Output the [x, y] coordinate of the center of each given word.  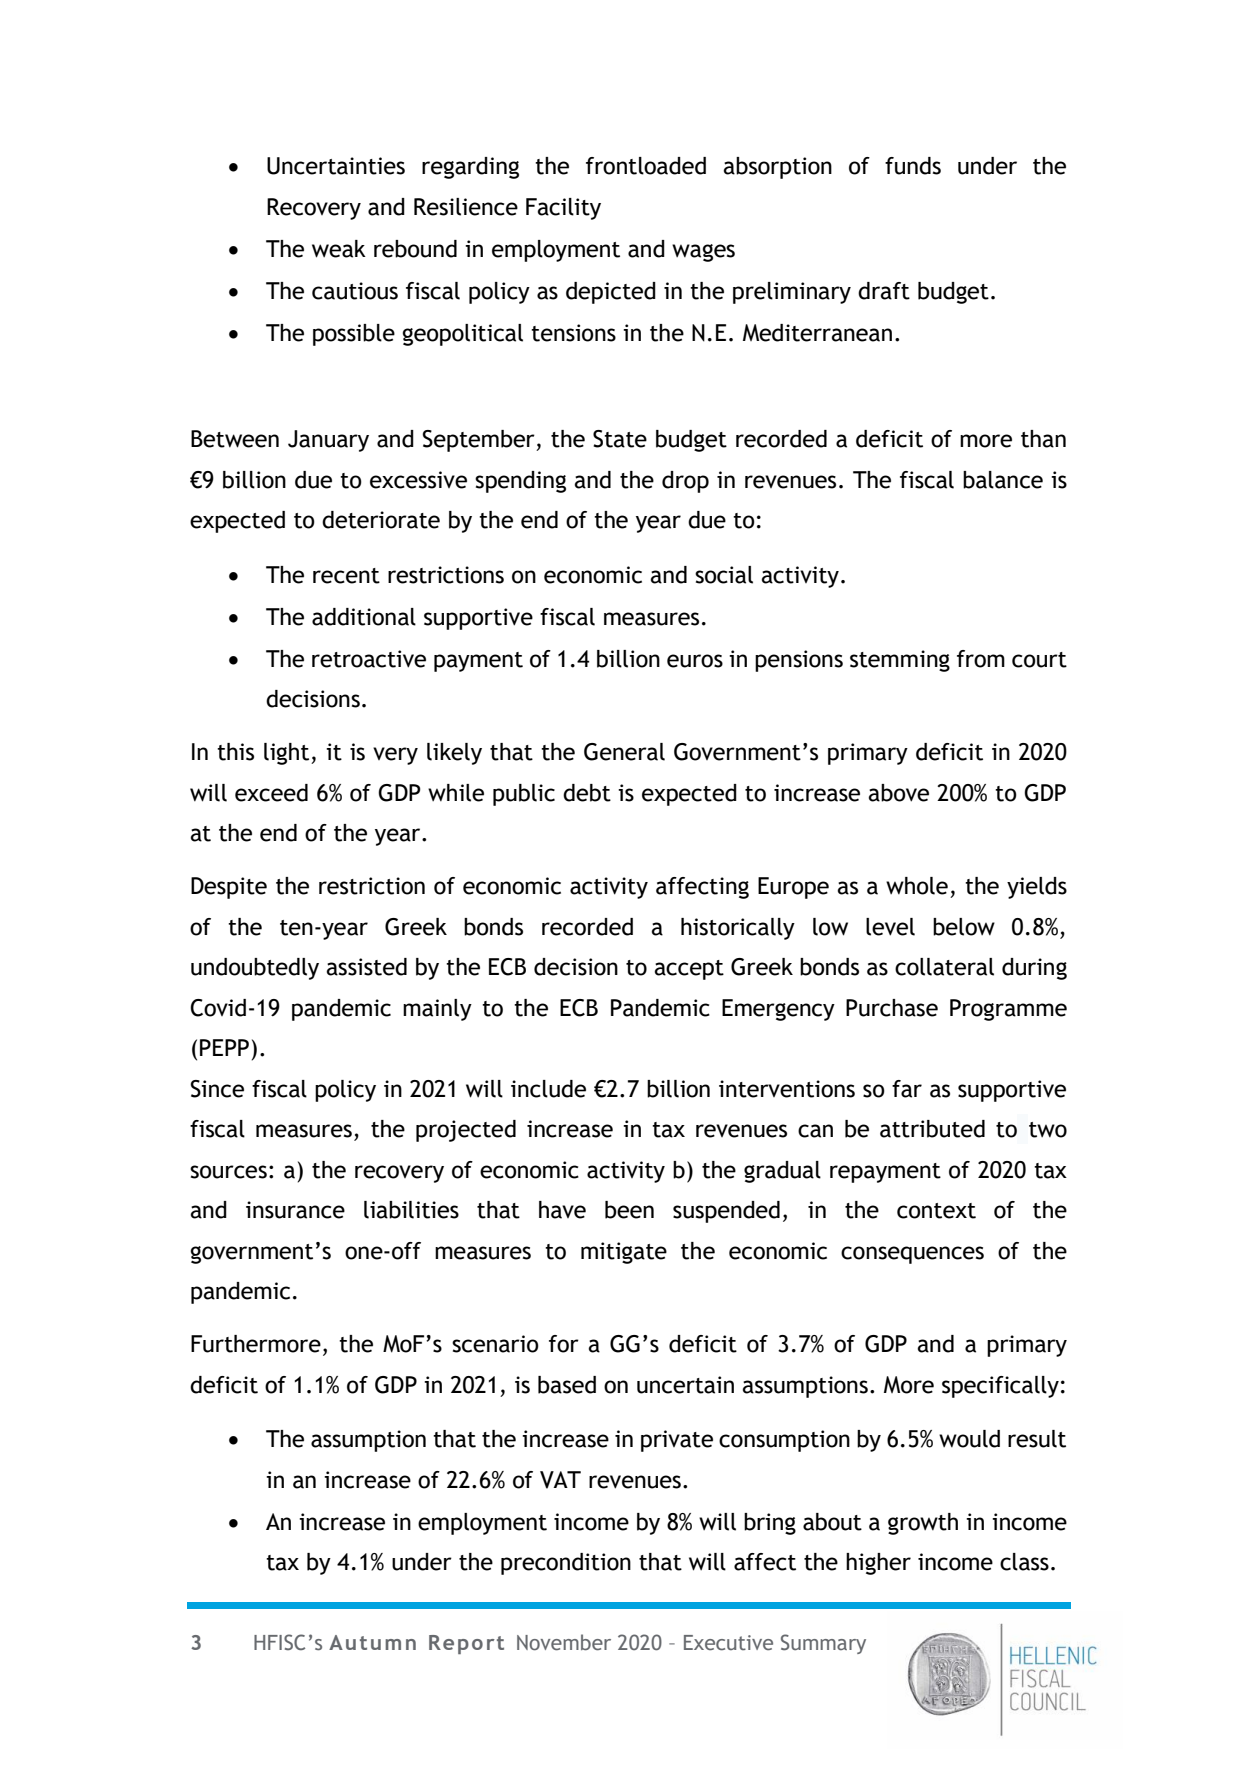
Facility [563, 209]
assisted [366, 967]
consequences [912, 1255]
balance [1003, 480]
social [724, 575]
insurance [295, 1210]
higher [878, 1564]
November [564, 1642]
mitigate [624, 1253]
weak [339, 249]
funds [913, 166]
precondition [566, 1564]
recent [346, 576]
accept [689, 970]
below [964, 927]
